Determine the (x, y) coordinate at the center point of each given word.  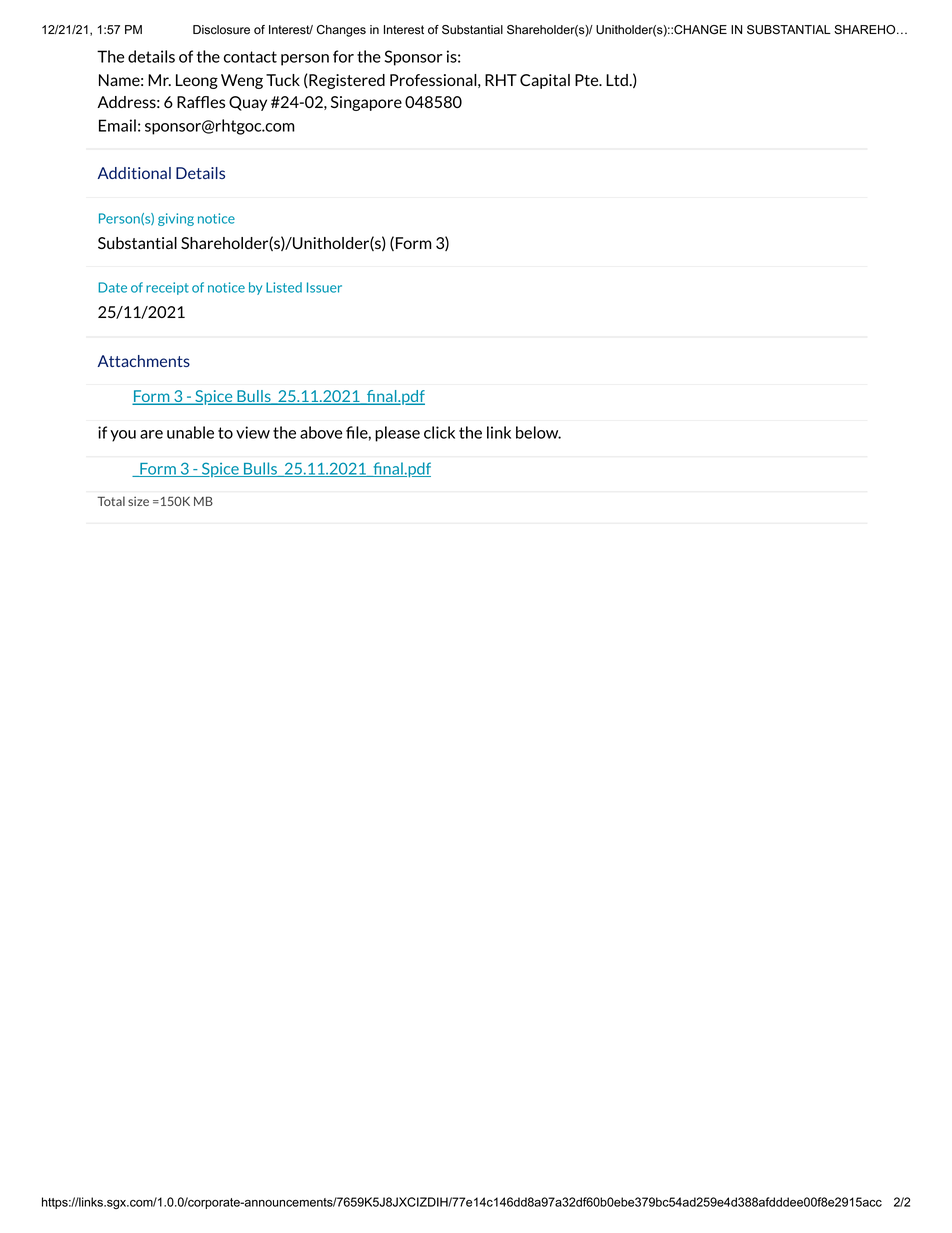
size (138, 501)
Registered (346, 81)
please (397, 434)
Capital (545, 81)
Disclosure (221, 30)
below (538, 432)
